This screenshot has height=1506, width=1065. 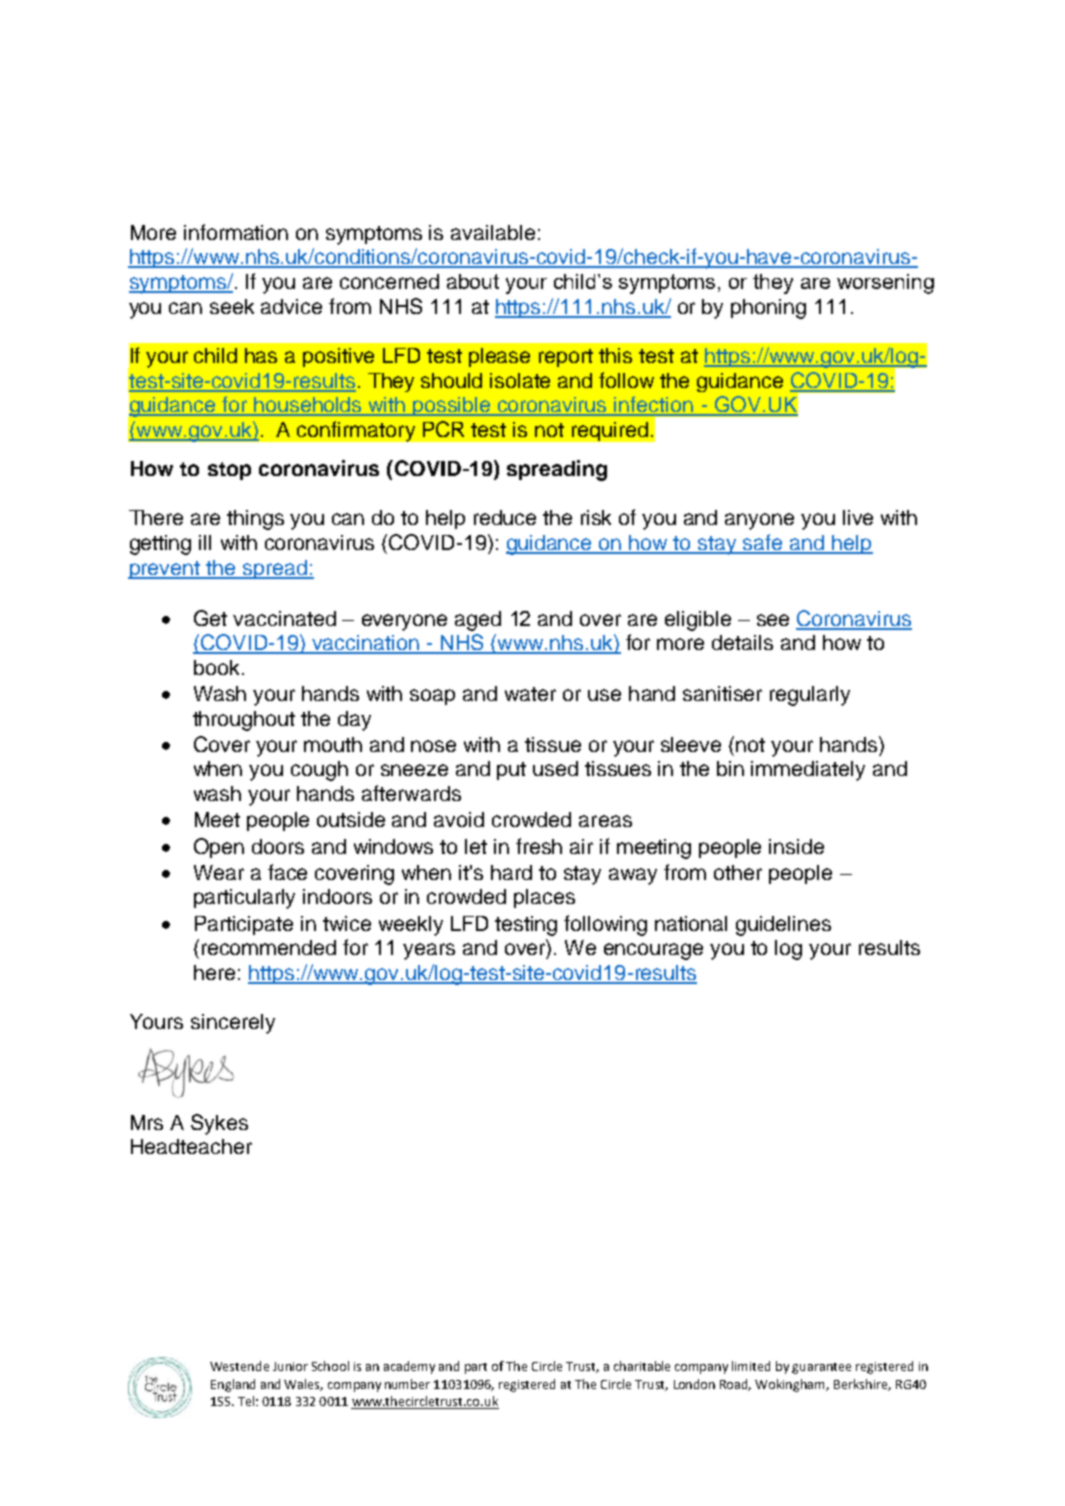 I want to click on put, so click(x=511, y=771).
